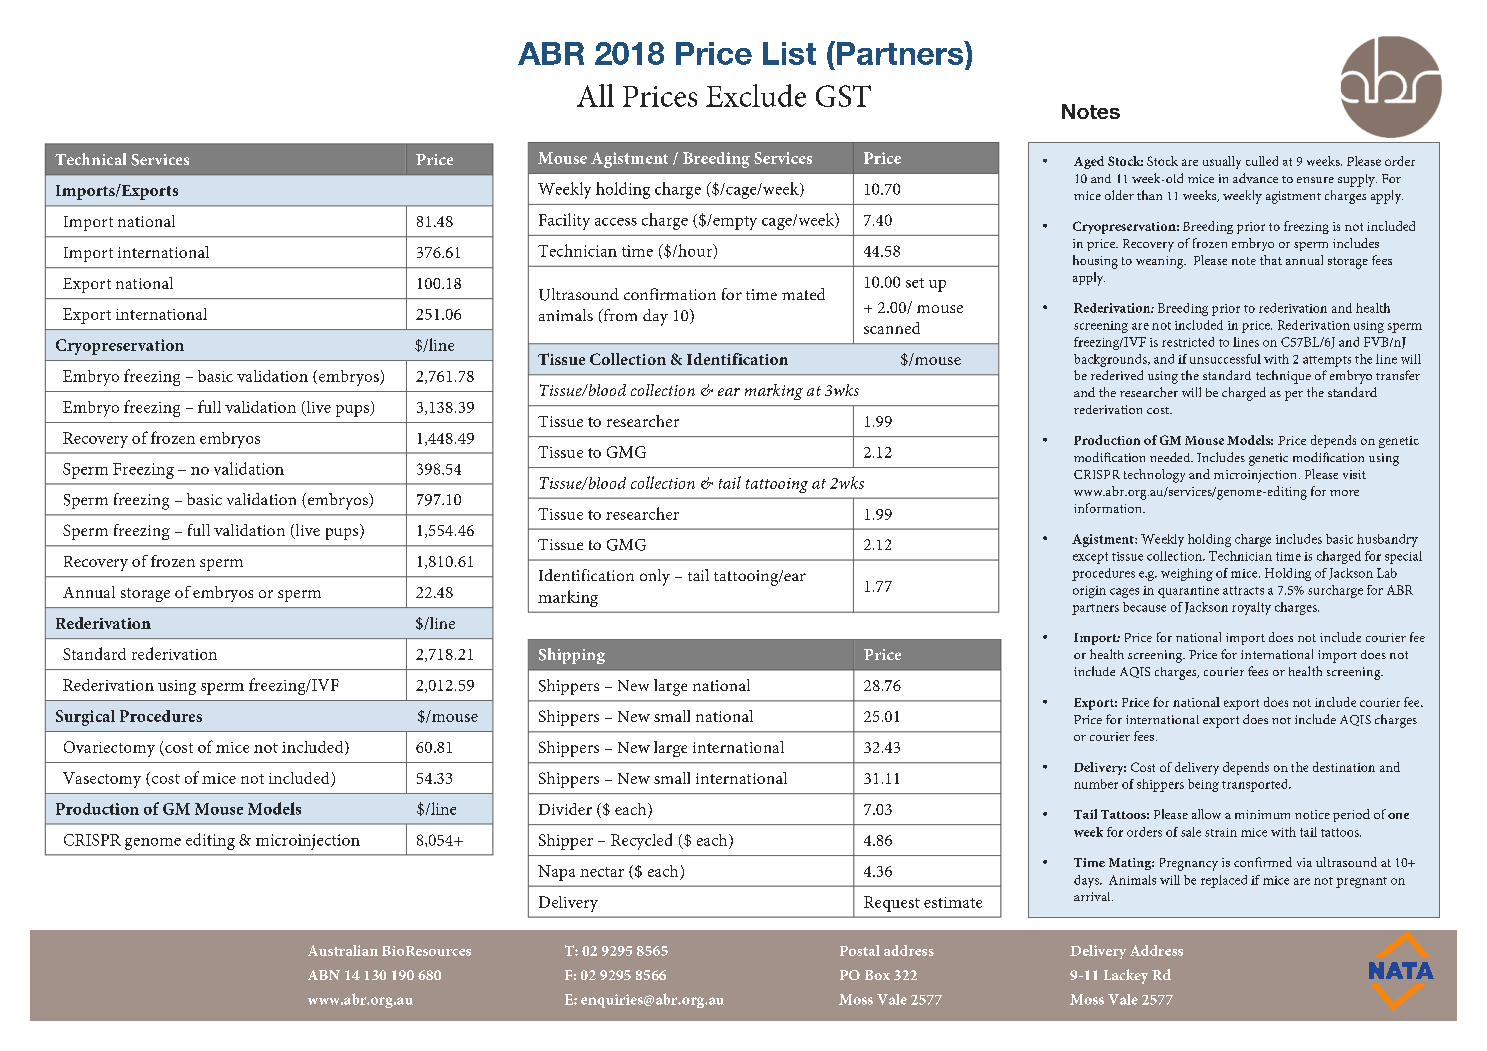 This screenshot has width=1487, height=1051. Describe the element at coordinates (1109, 508) in the screenshot. I see `information` at that location.
